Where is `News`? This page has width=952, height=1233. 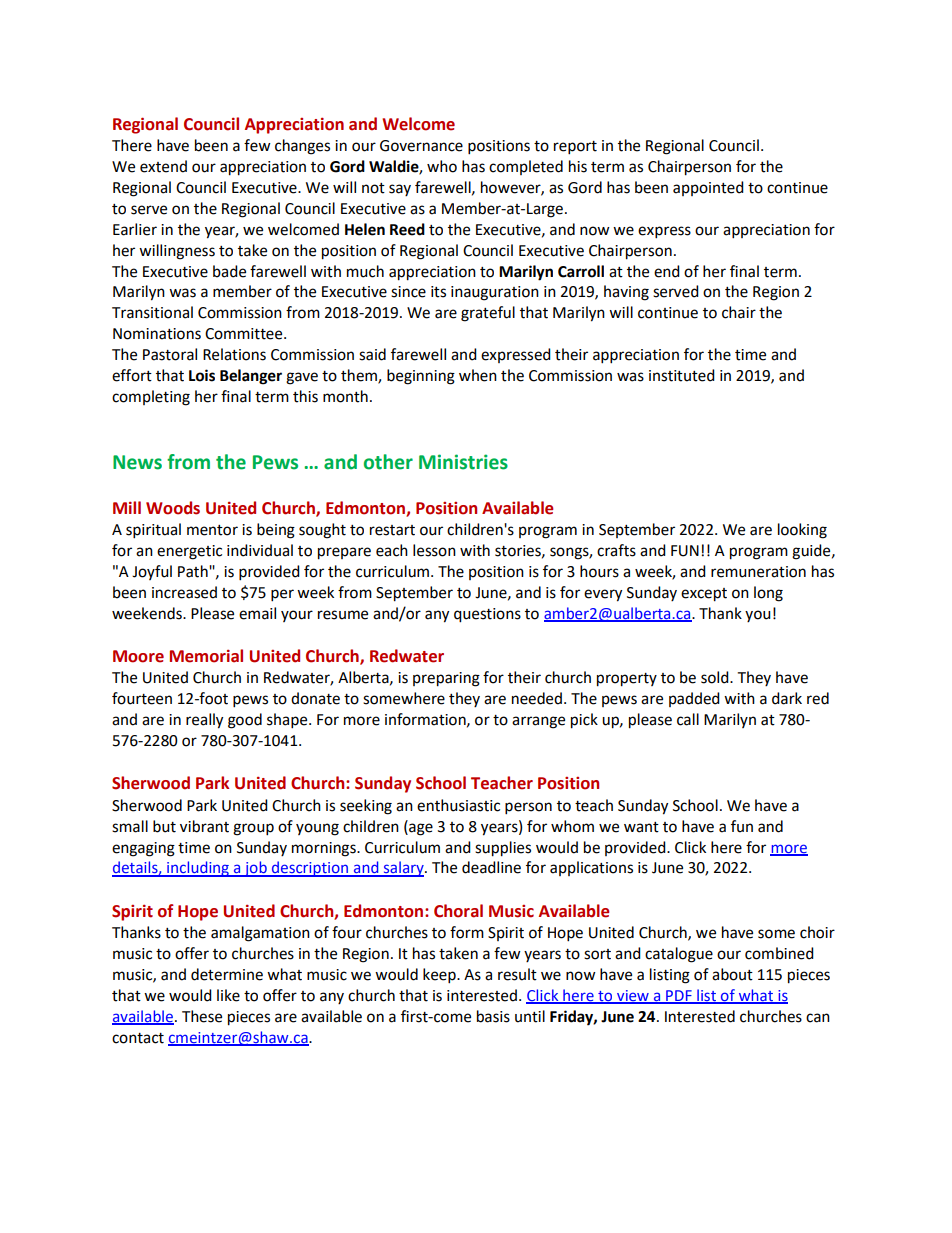
News is located at coordinates (137, 462).
